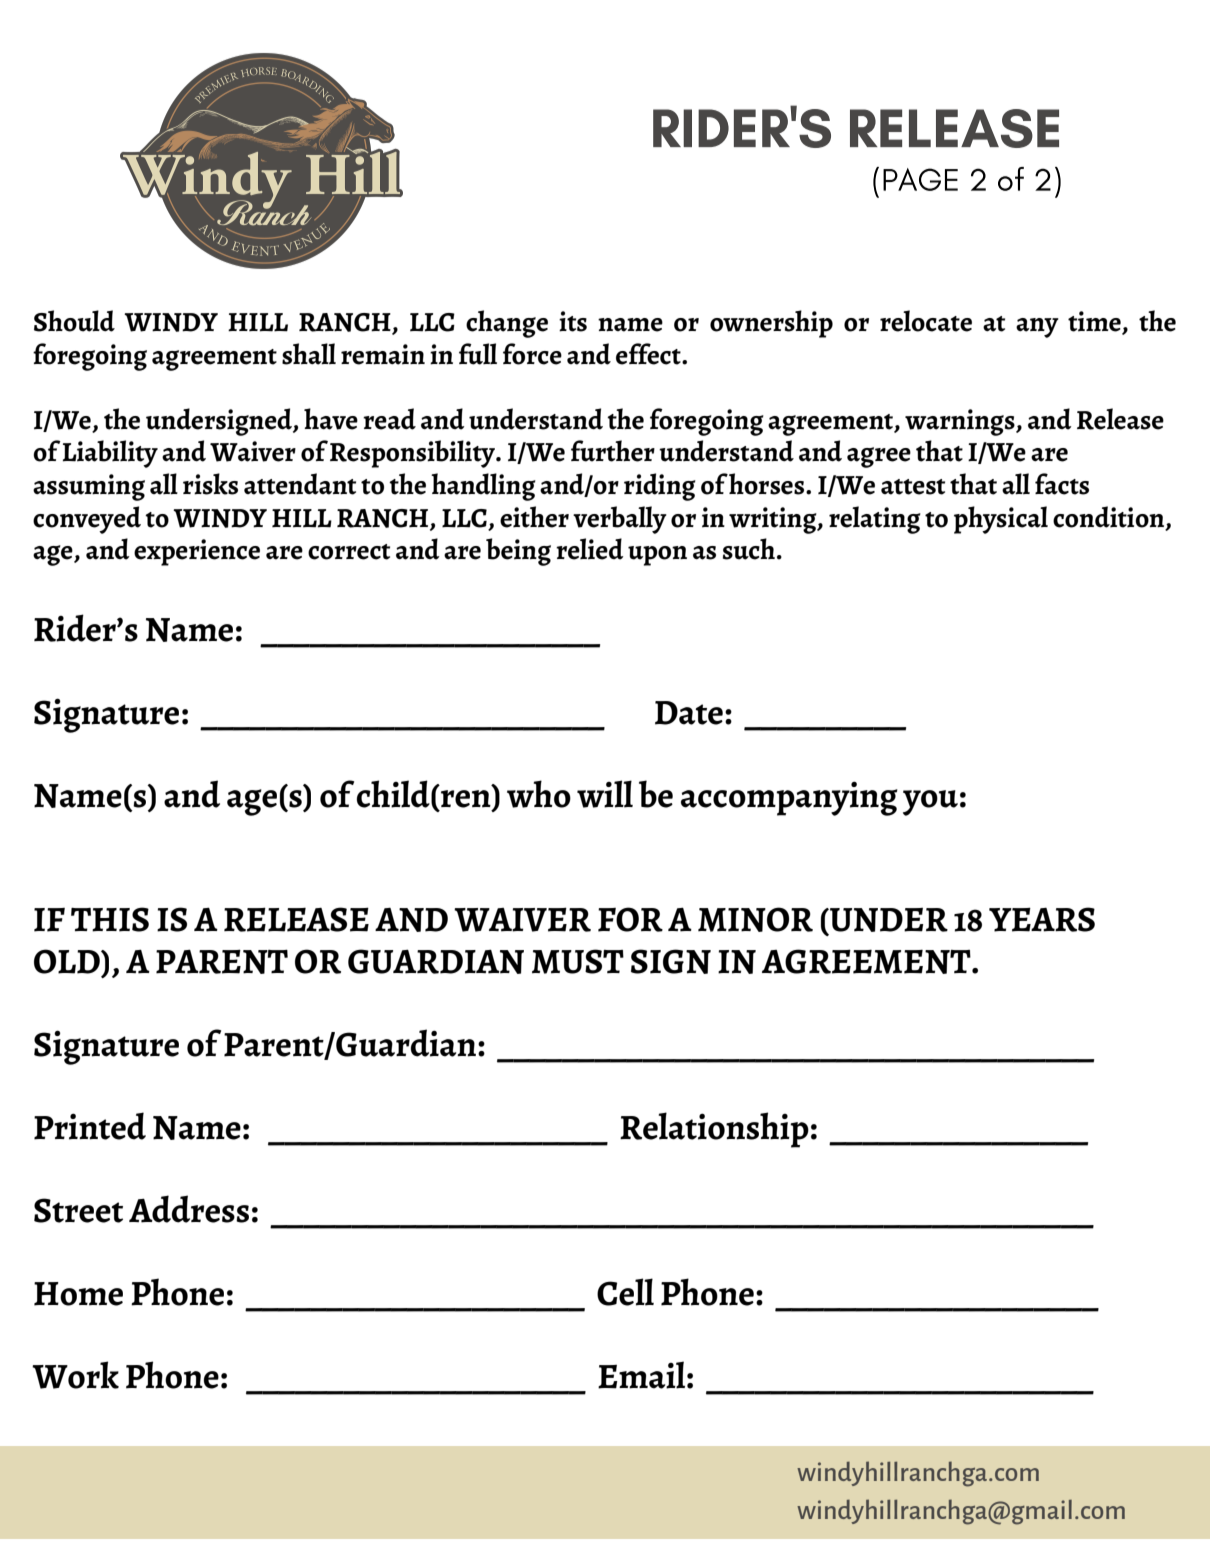 This screenshot has height=1565, width=1210. What do you see at coordinates (613, 451) in the screenshot?
I see `further` at bounding box center [613, 451].
